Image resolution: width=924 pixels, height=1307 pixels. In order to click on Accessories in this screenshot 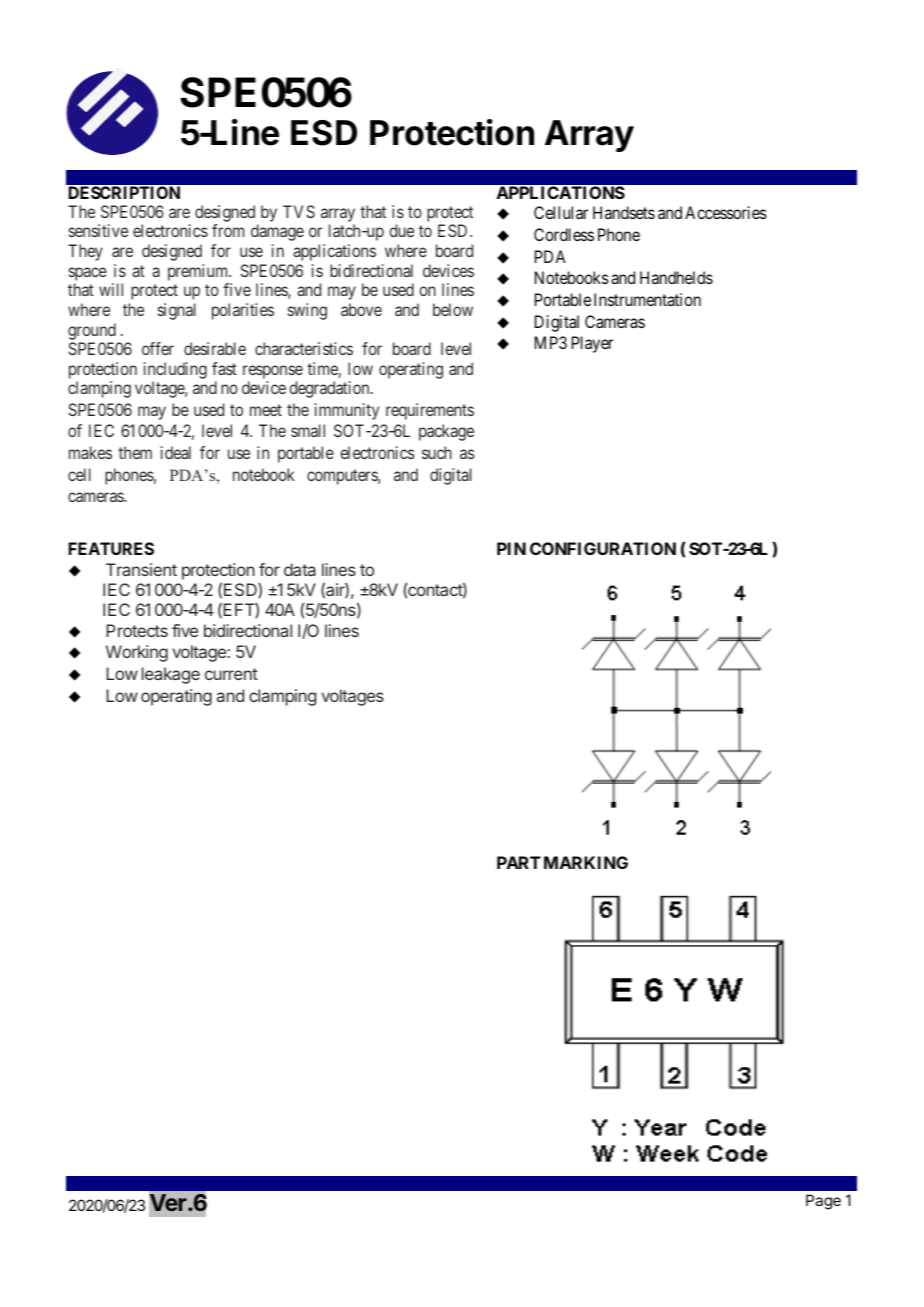, I will do `click(726, 212)`.
